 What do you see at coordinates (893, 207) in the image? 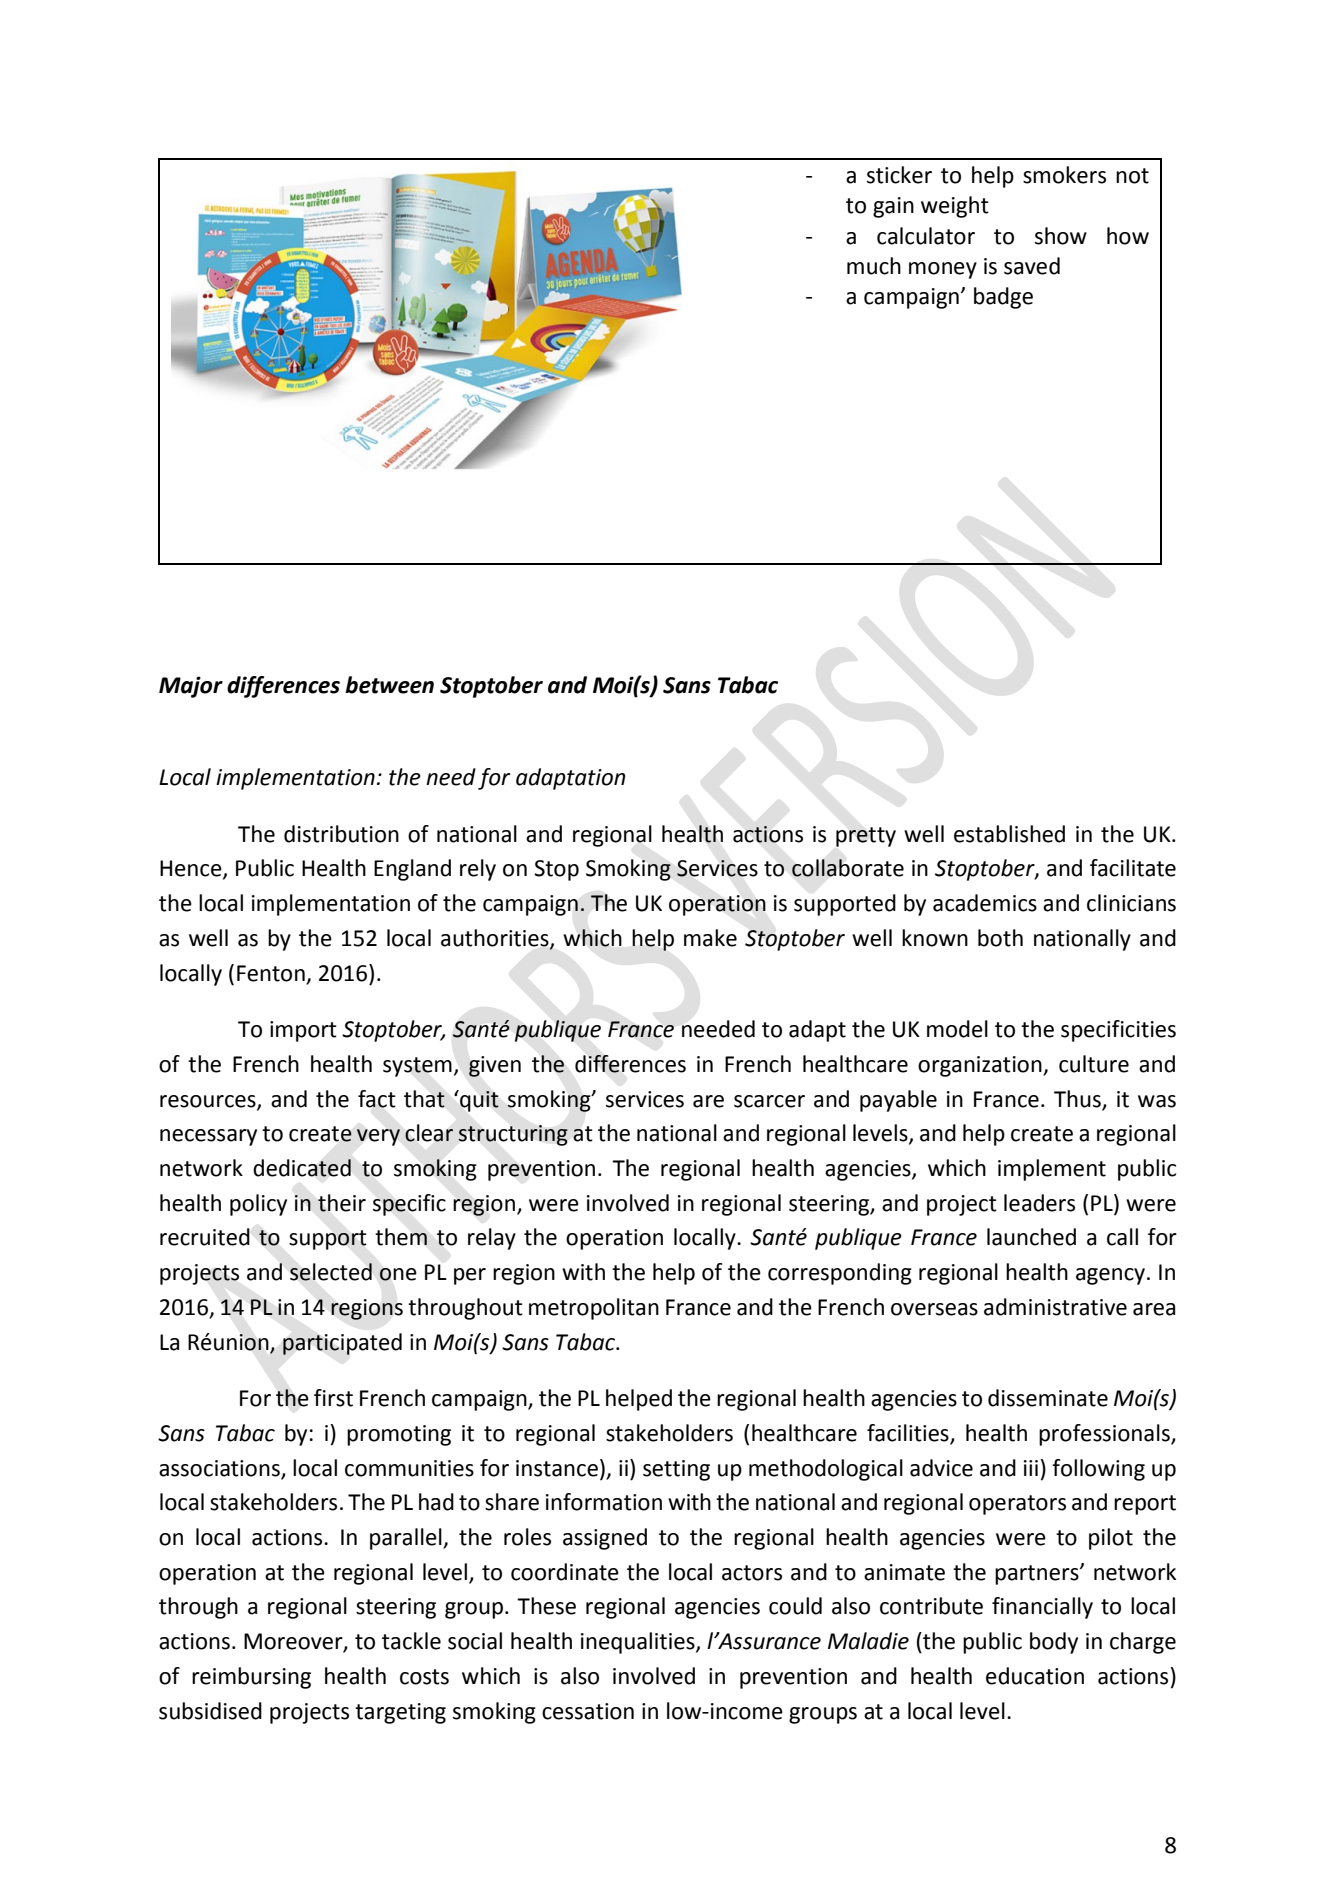
I see `gain` at bounding box center [893, 207].
